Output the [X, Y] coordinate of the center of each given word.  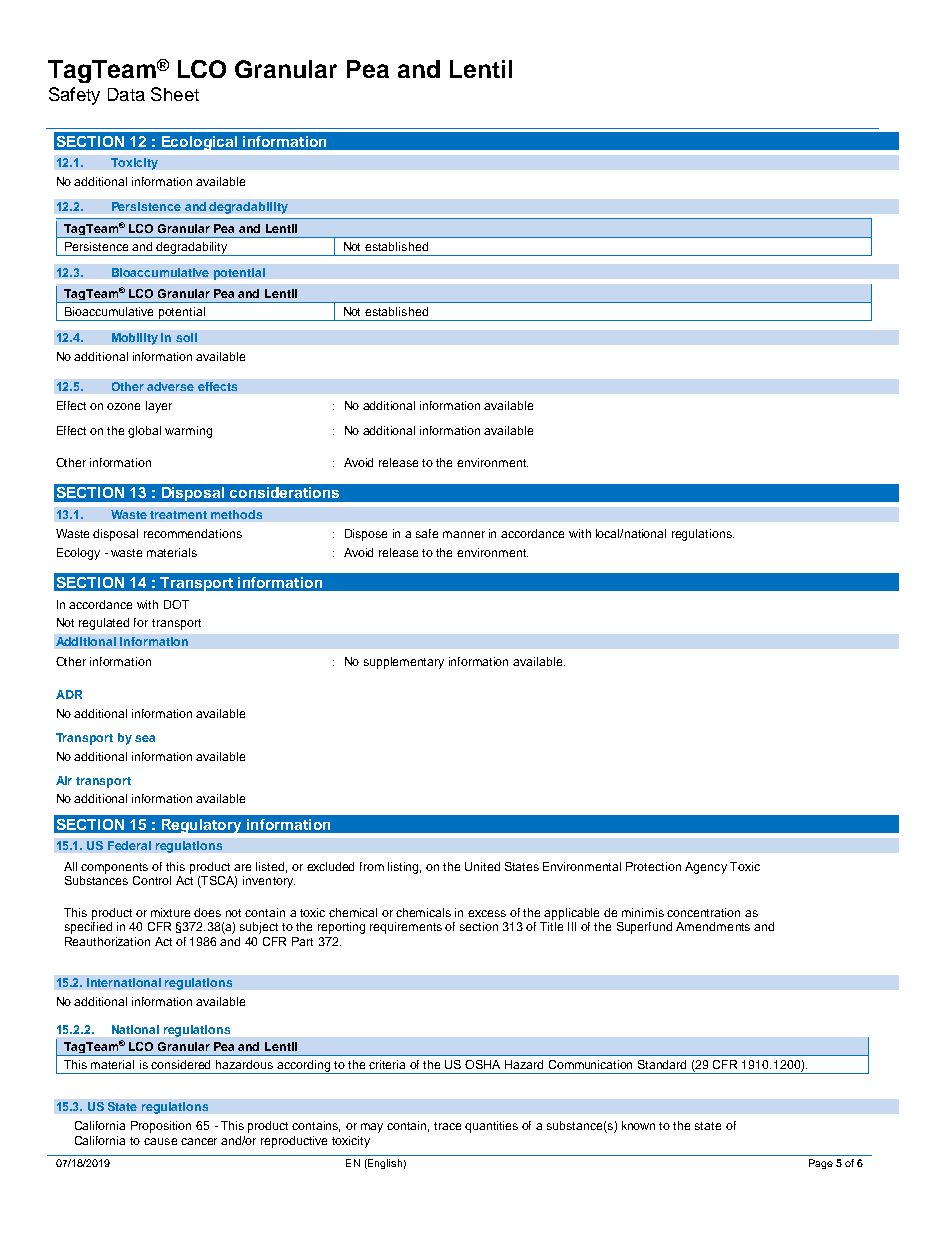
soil [186, 337]
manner [464, 534]
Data [126, 94]
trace [447, 1126]
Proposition [161, 1127]
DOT [176, 604]
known [638, 1125]
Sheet [175, 94]
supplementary [404, 663]
